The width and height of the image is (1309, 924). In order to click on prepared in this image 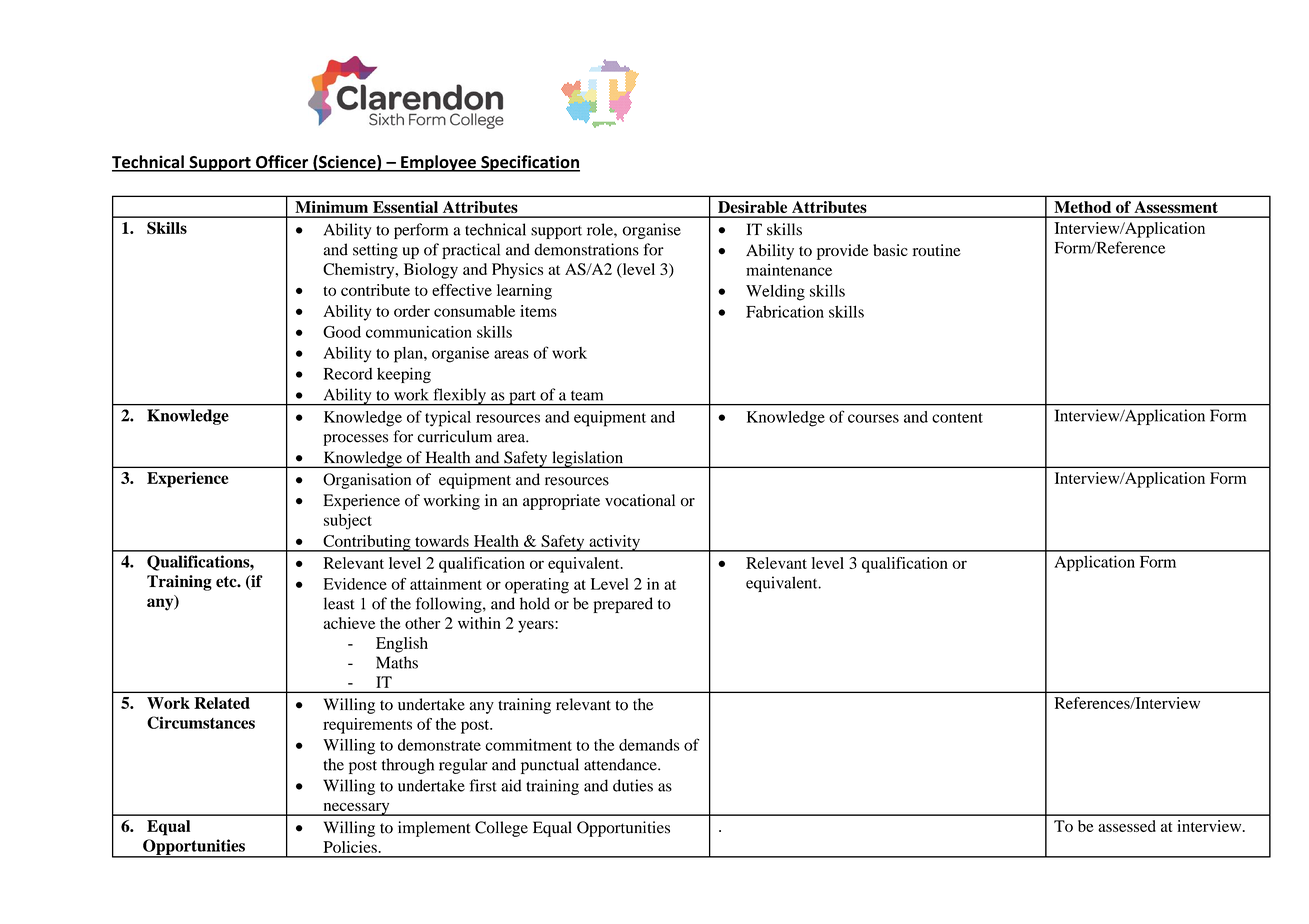, I will do `click(623, 605)`.
